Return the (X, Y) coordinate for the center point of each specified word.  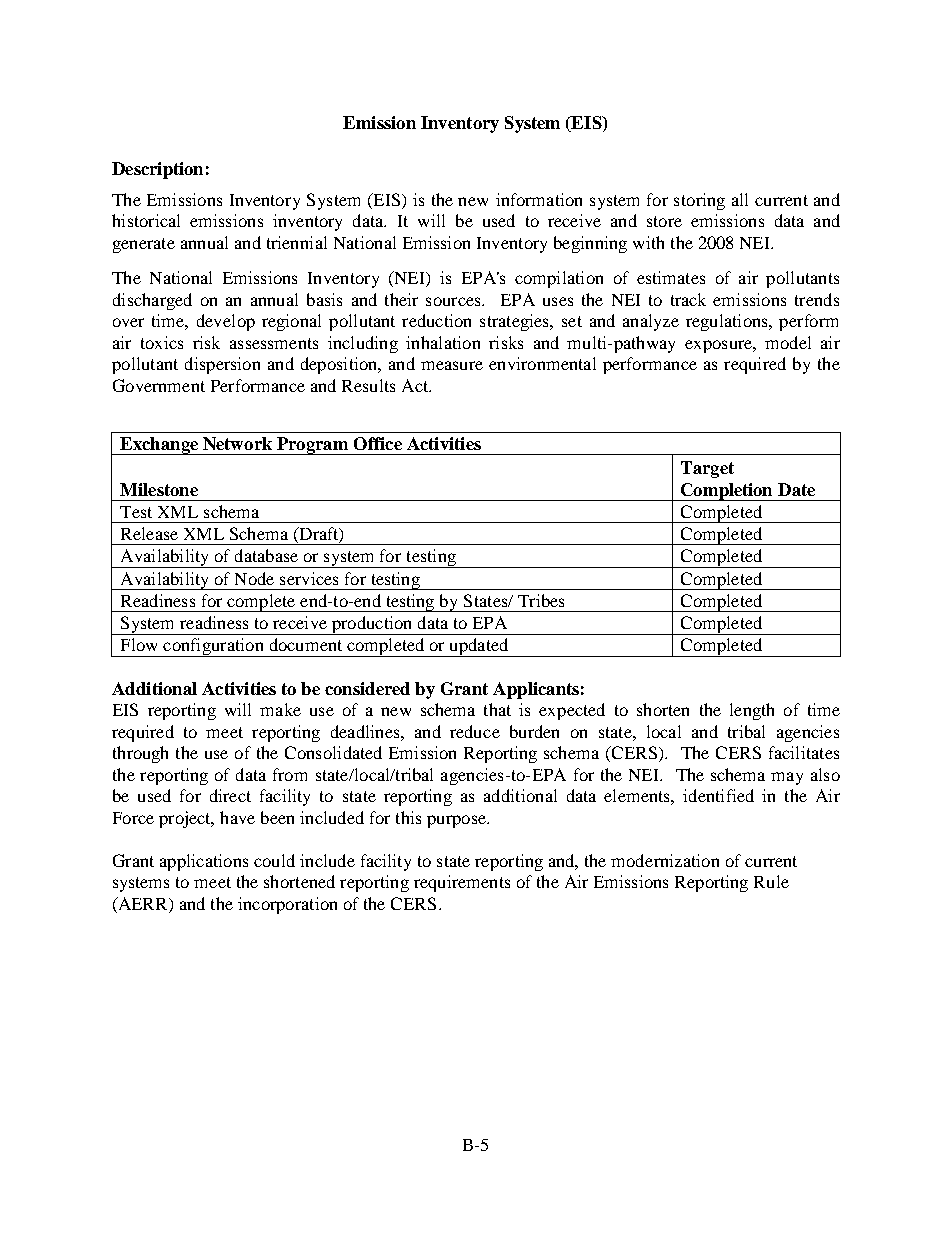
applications (204, 862)
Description (157, 170)
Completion (727, 492)
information (539, 199)
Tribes (541, 600)
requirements (462, 883)
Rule (771, 881)
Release (149, 533)
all (740, 199)
